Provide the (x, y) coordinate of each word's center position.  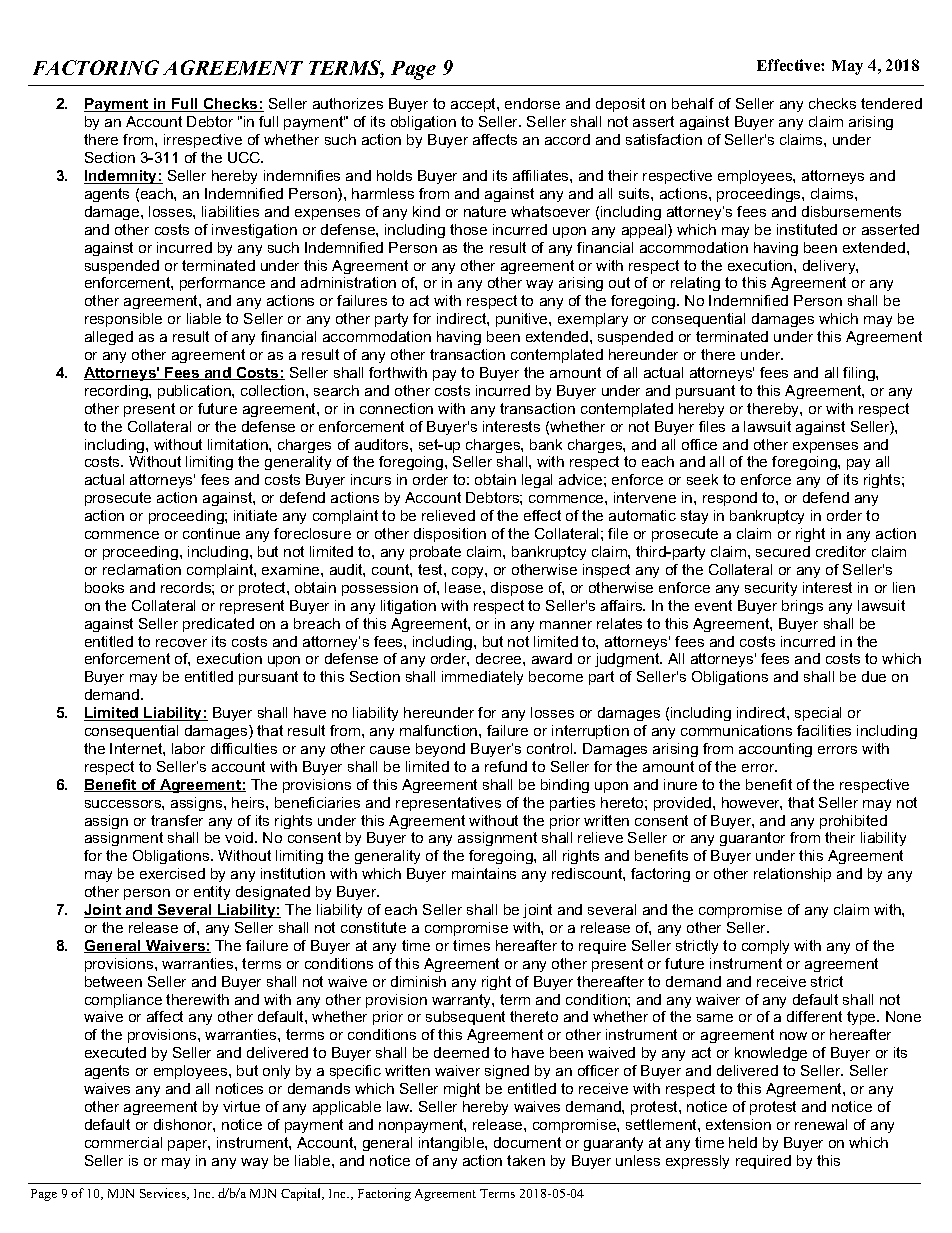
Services (164, 1194)
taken (526, 1160)
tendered (891, 103)
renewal (821, 1124)
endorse (532, 103)
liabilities (230, 211)
